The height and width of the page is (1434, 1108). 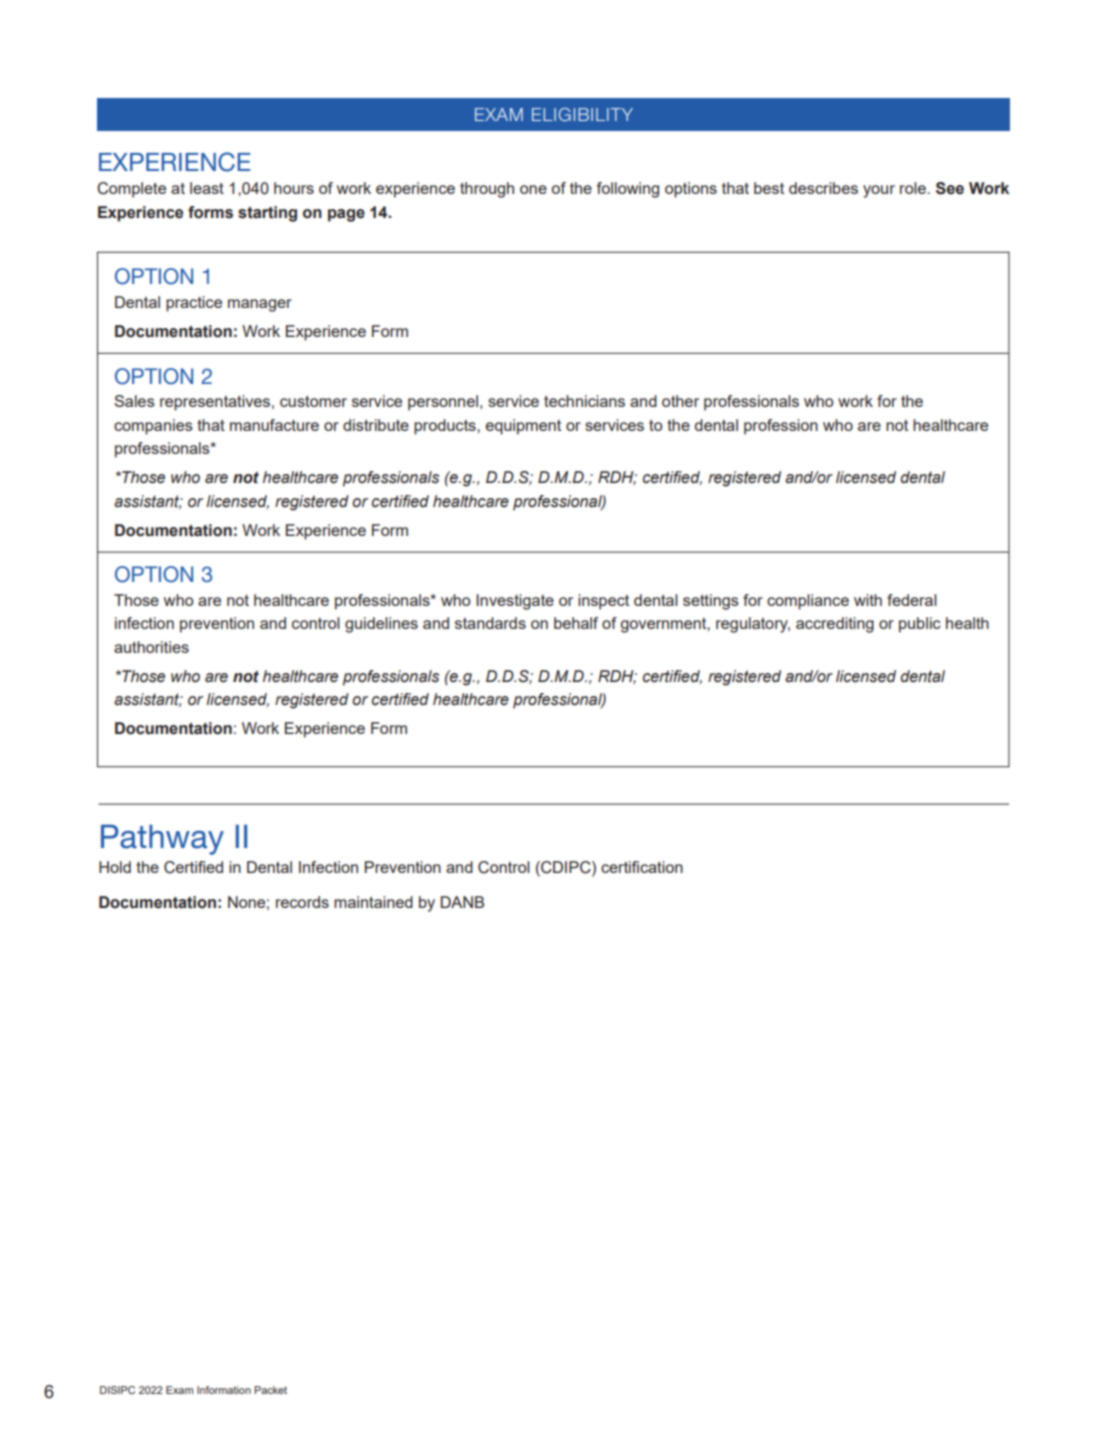 I want to click on through, so click(x=487, y=190).
